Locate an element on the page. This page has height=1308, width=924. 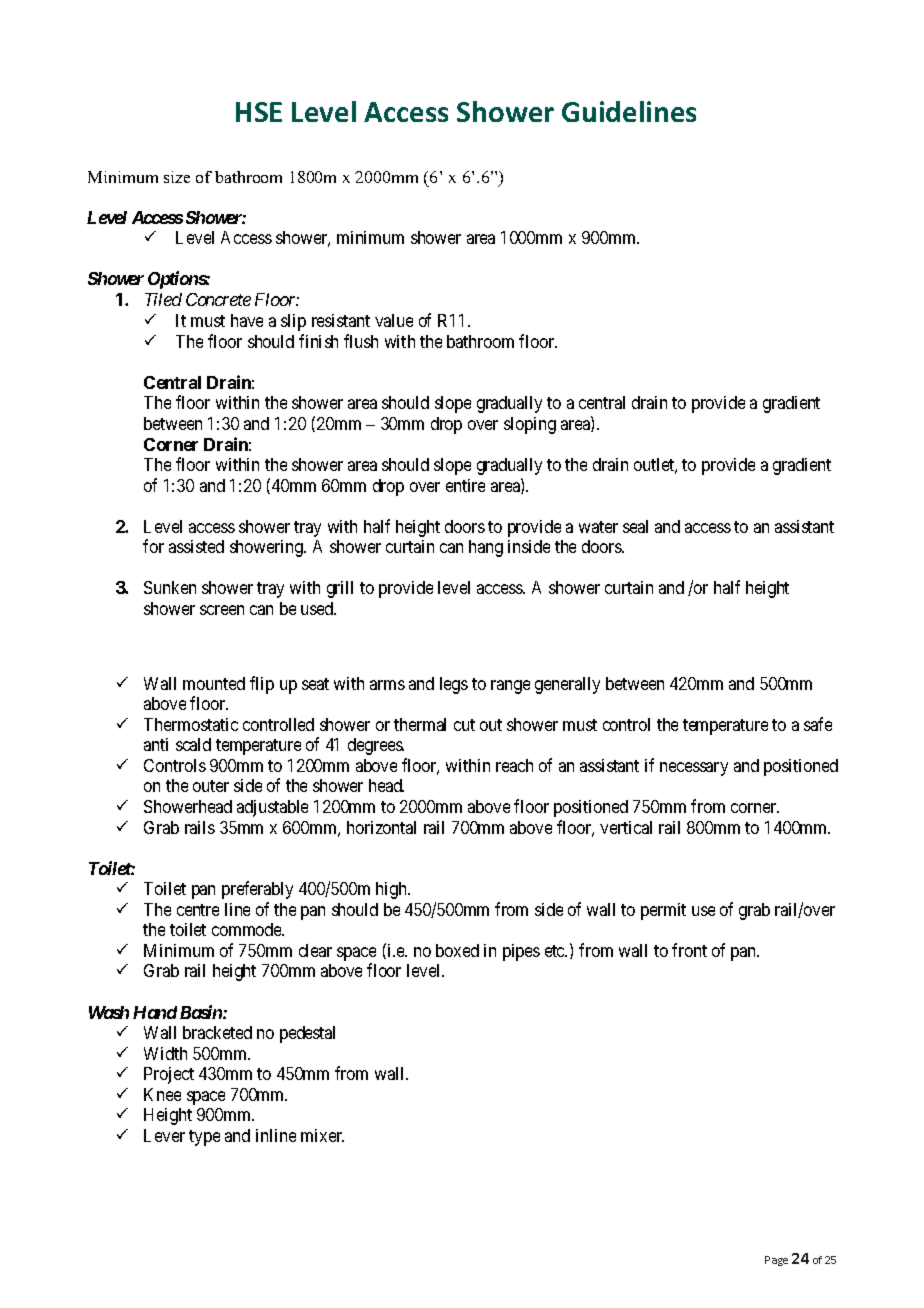
HSE is located at coordinates (259, 112).
